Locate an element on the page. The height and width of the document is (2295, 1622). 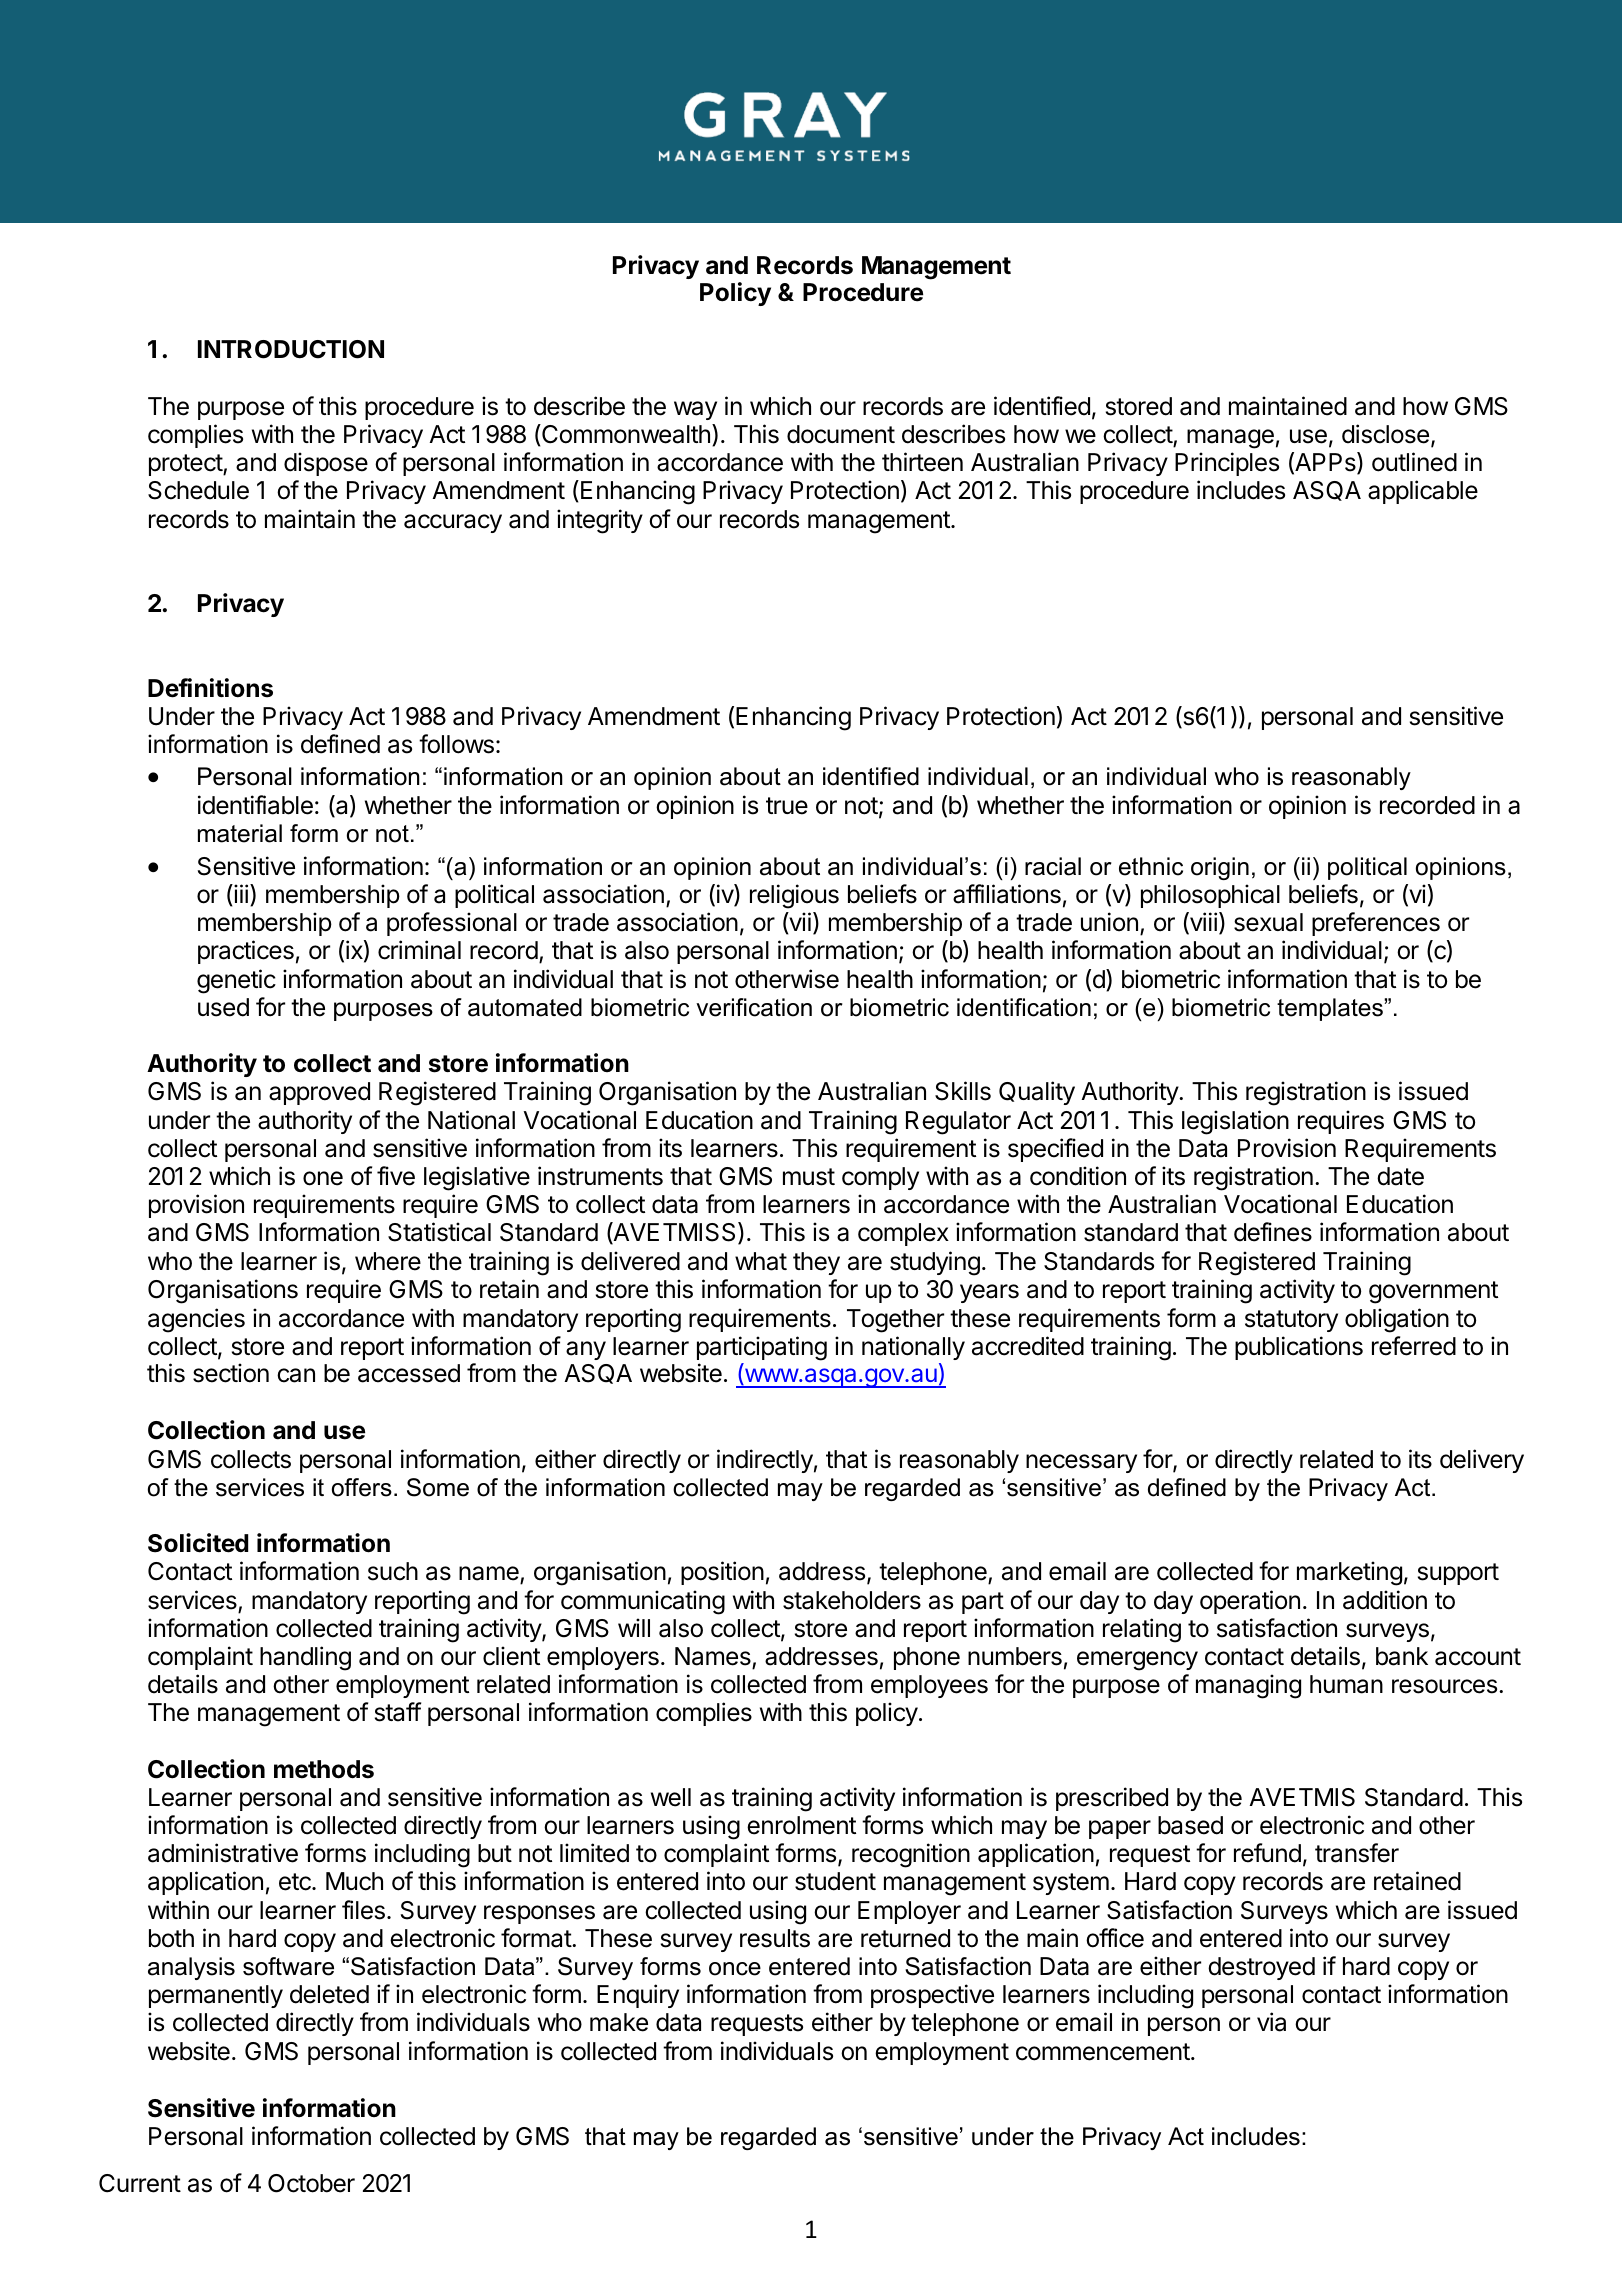
prospective is located at coordinates (932, 1996).
